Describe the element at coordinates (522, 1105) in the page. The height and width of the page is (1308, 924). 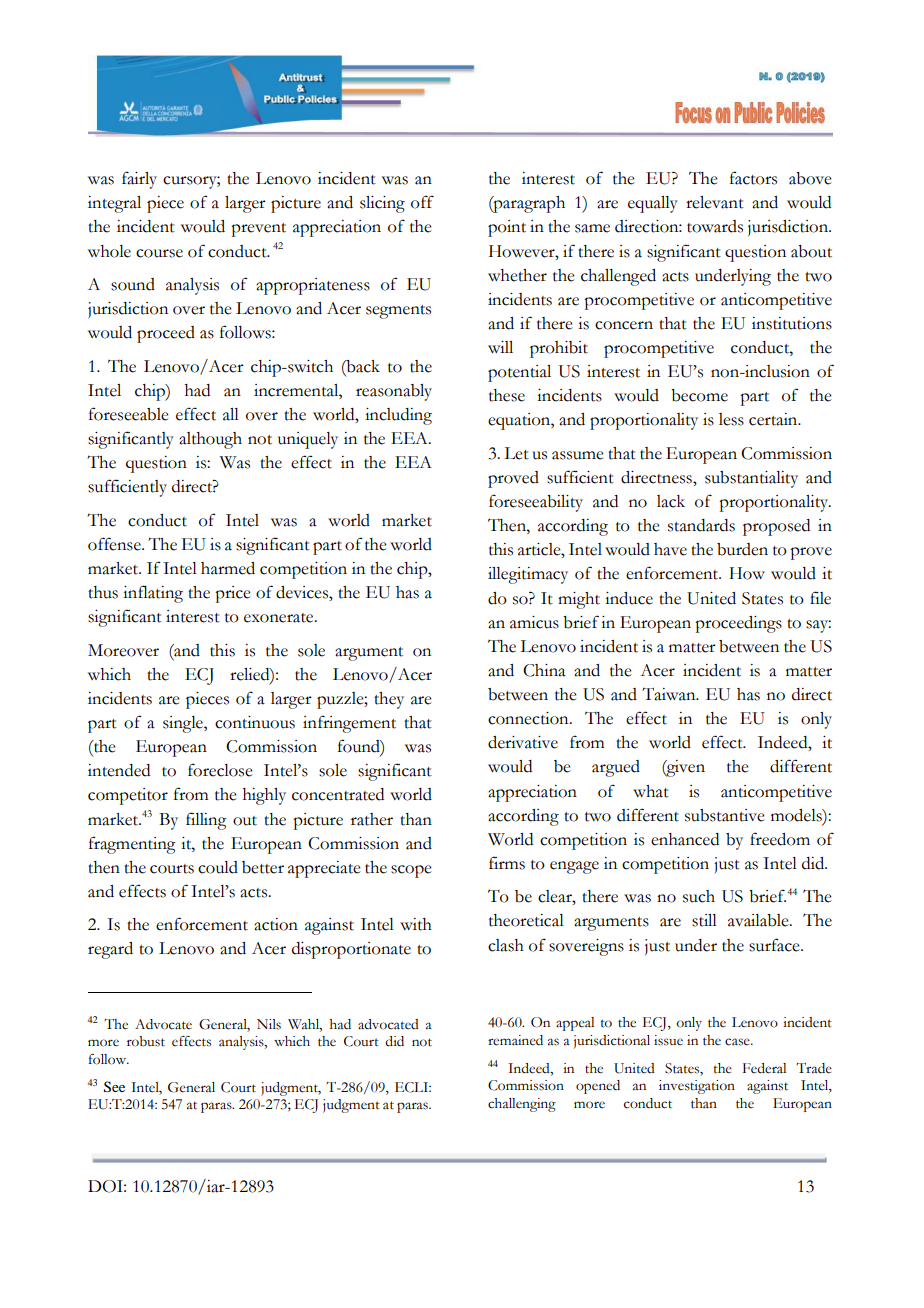
I see `challenging` at that location.
